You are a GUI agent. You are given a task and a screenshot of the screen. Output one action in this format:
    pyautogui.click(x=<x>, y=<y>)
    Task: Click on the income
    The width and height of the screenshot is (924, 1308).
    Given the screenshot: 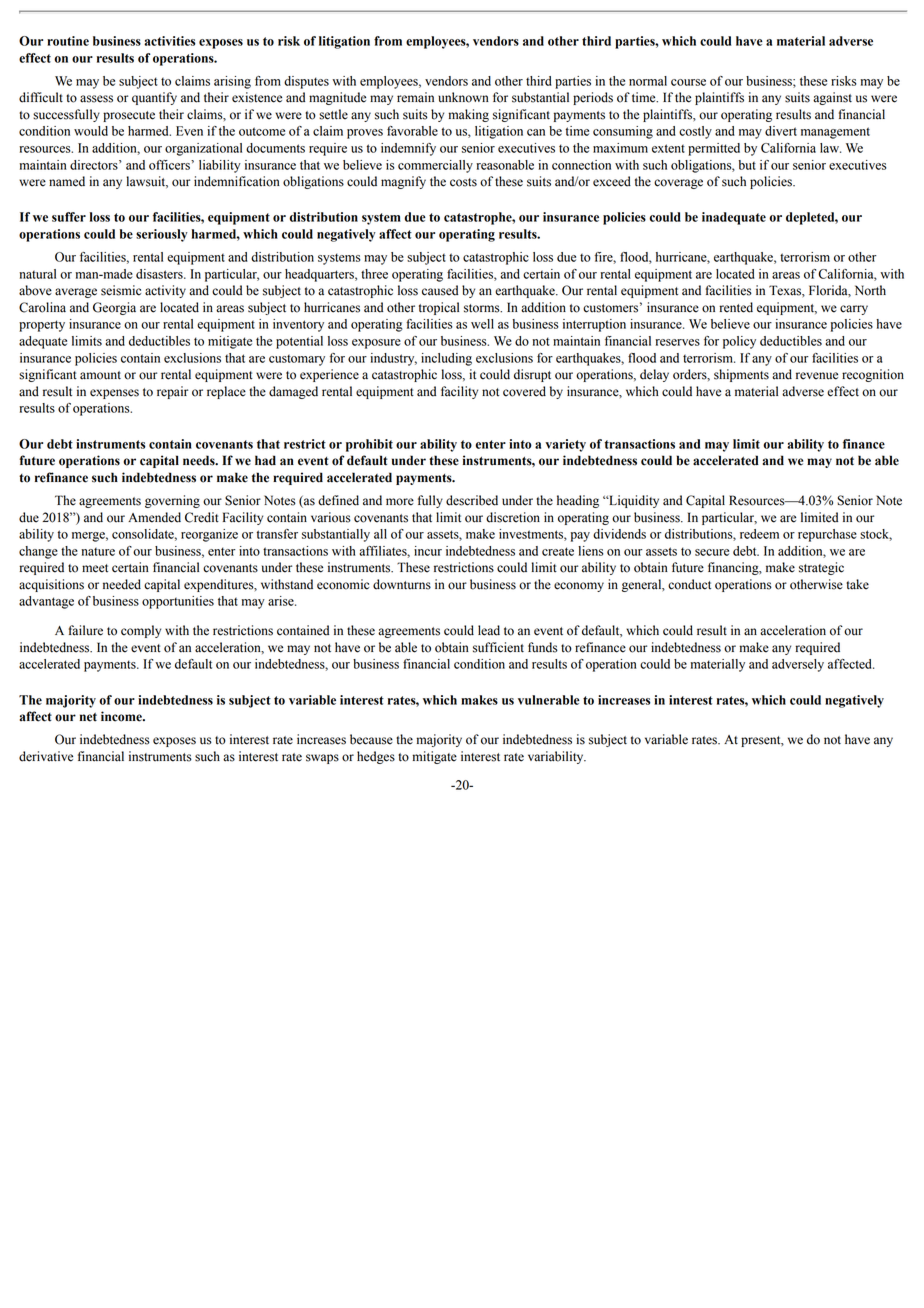 What is the action you would take?
    pyautogui.click(x=122, y=716)
